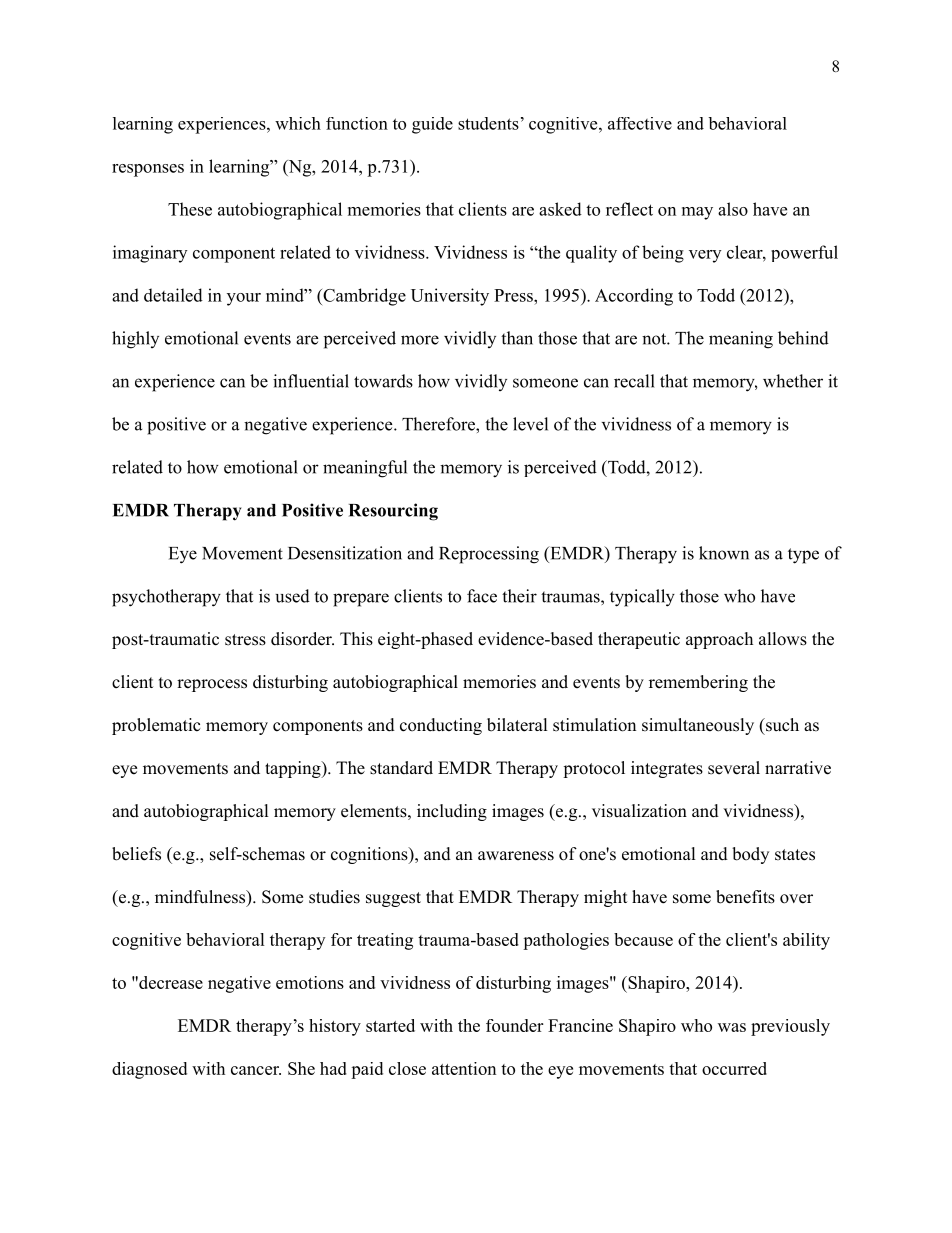  Describe the element at coordinates (750, 855) in the document. I see `body` at that location.
